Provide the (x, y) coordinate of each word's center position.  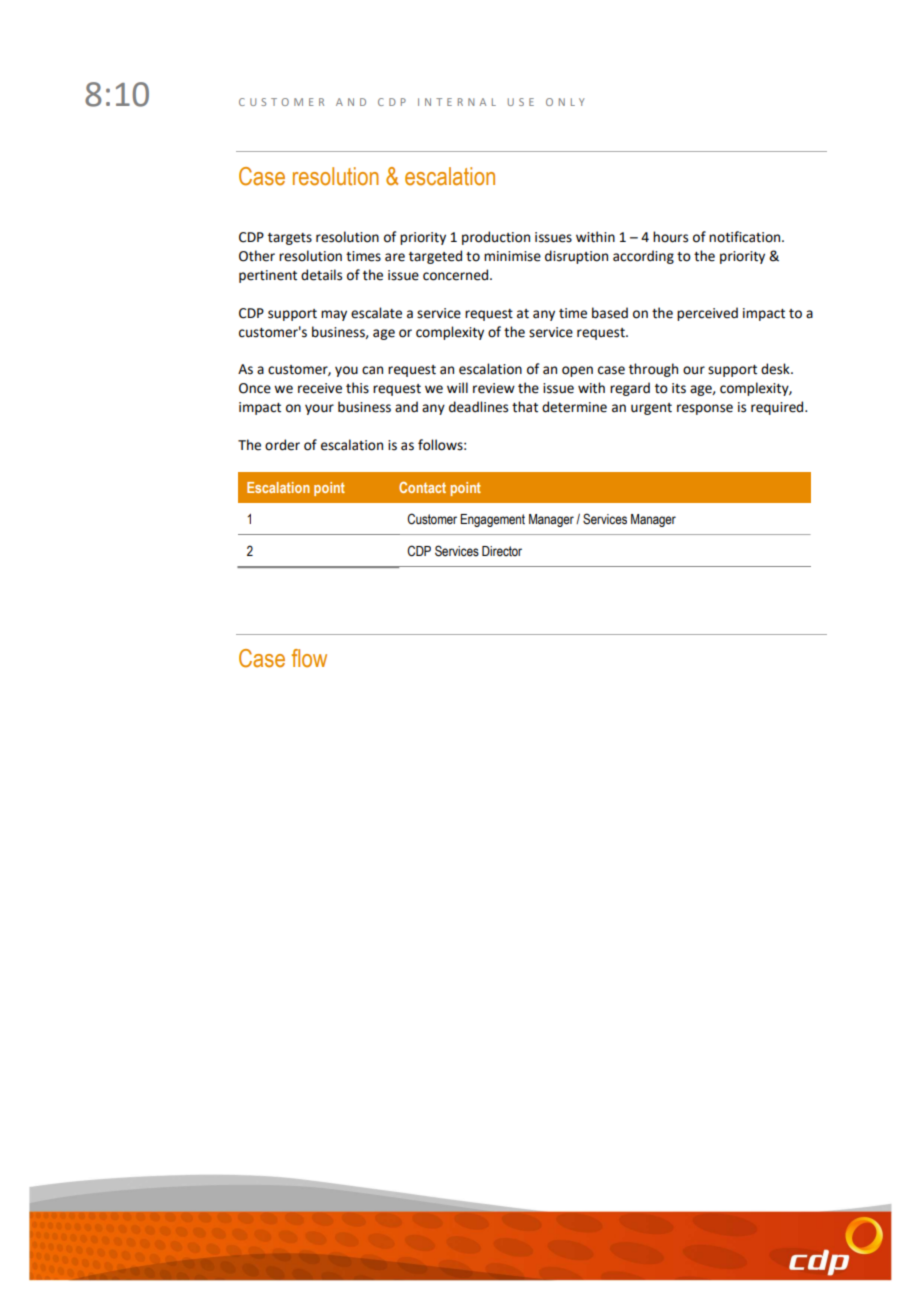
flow (309, 658)
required (778, 408)
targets (290, 239)
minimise (512, 256)
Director (502, 551)
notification (746, 237)
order (282, 445)
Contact (422, 487)
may (334, 315)
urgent (651, 409)
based (610, 313)
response (705, 409)
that (525, 407)
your (319, 409)
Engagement (492, 520)
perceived (707, 314)
